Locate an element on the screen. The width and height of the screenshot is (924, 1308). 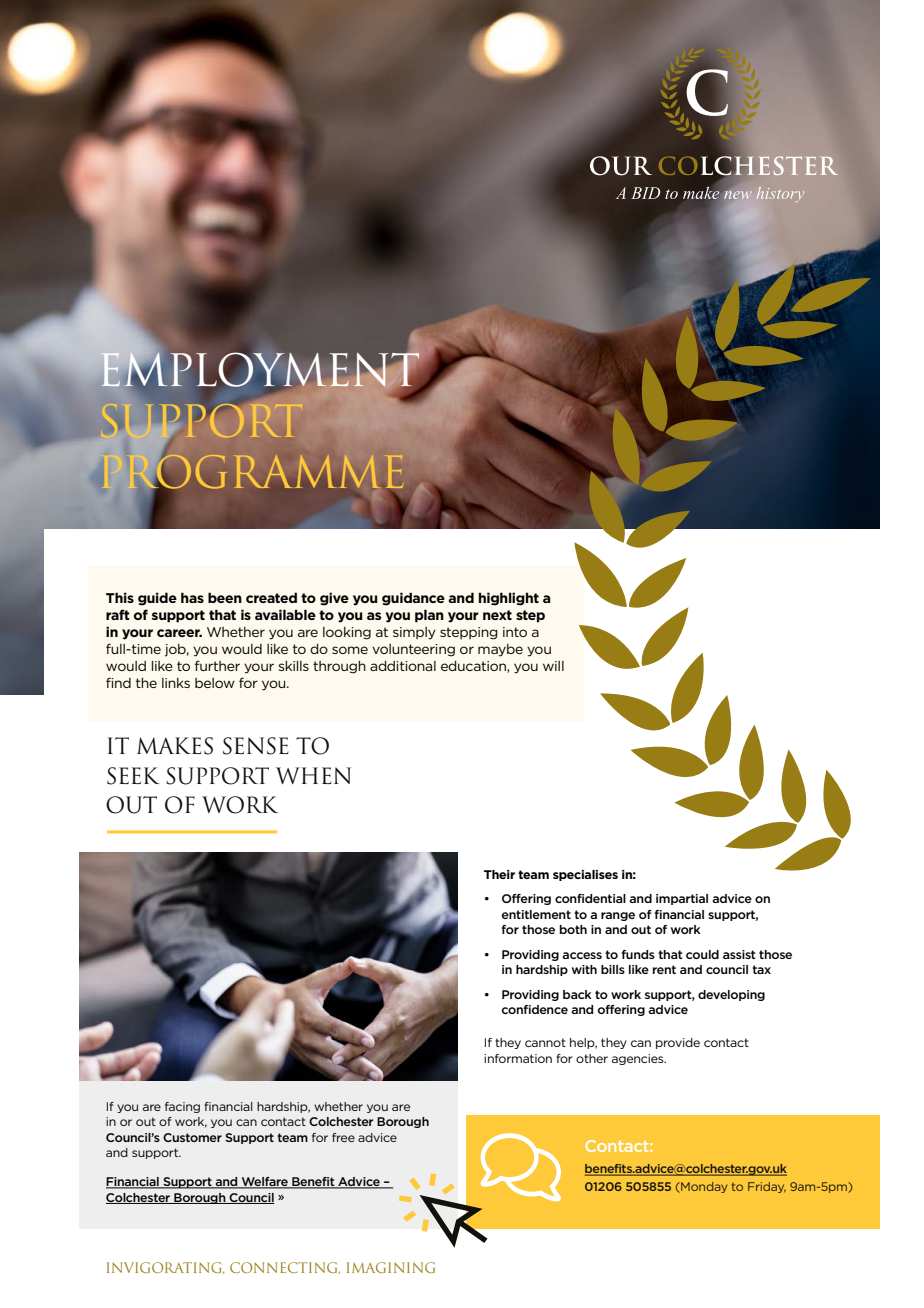
facing is located at coordinates (182, 1107).
